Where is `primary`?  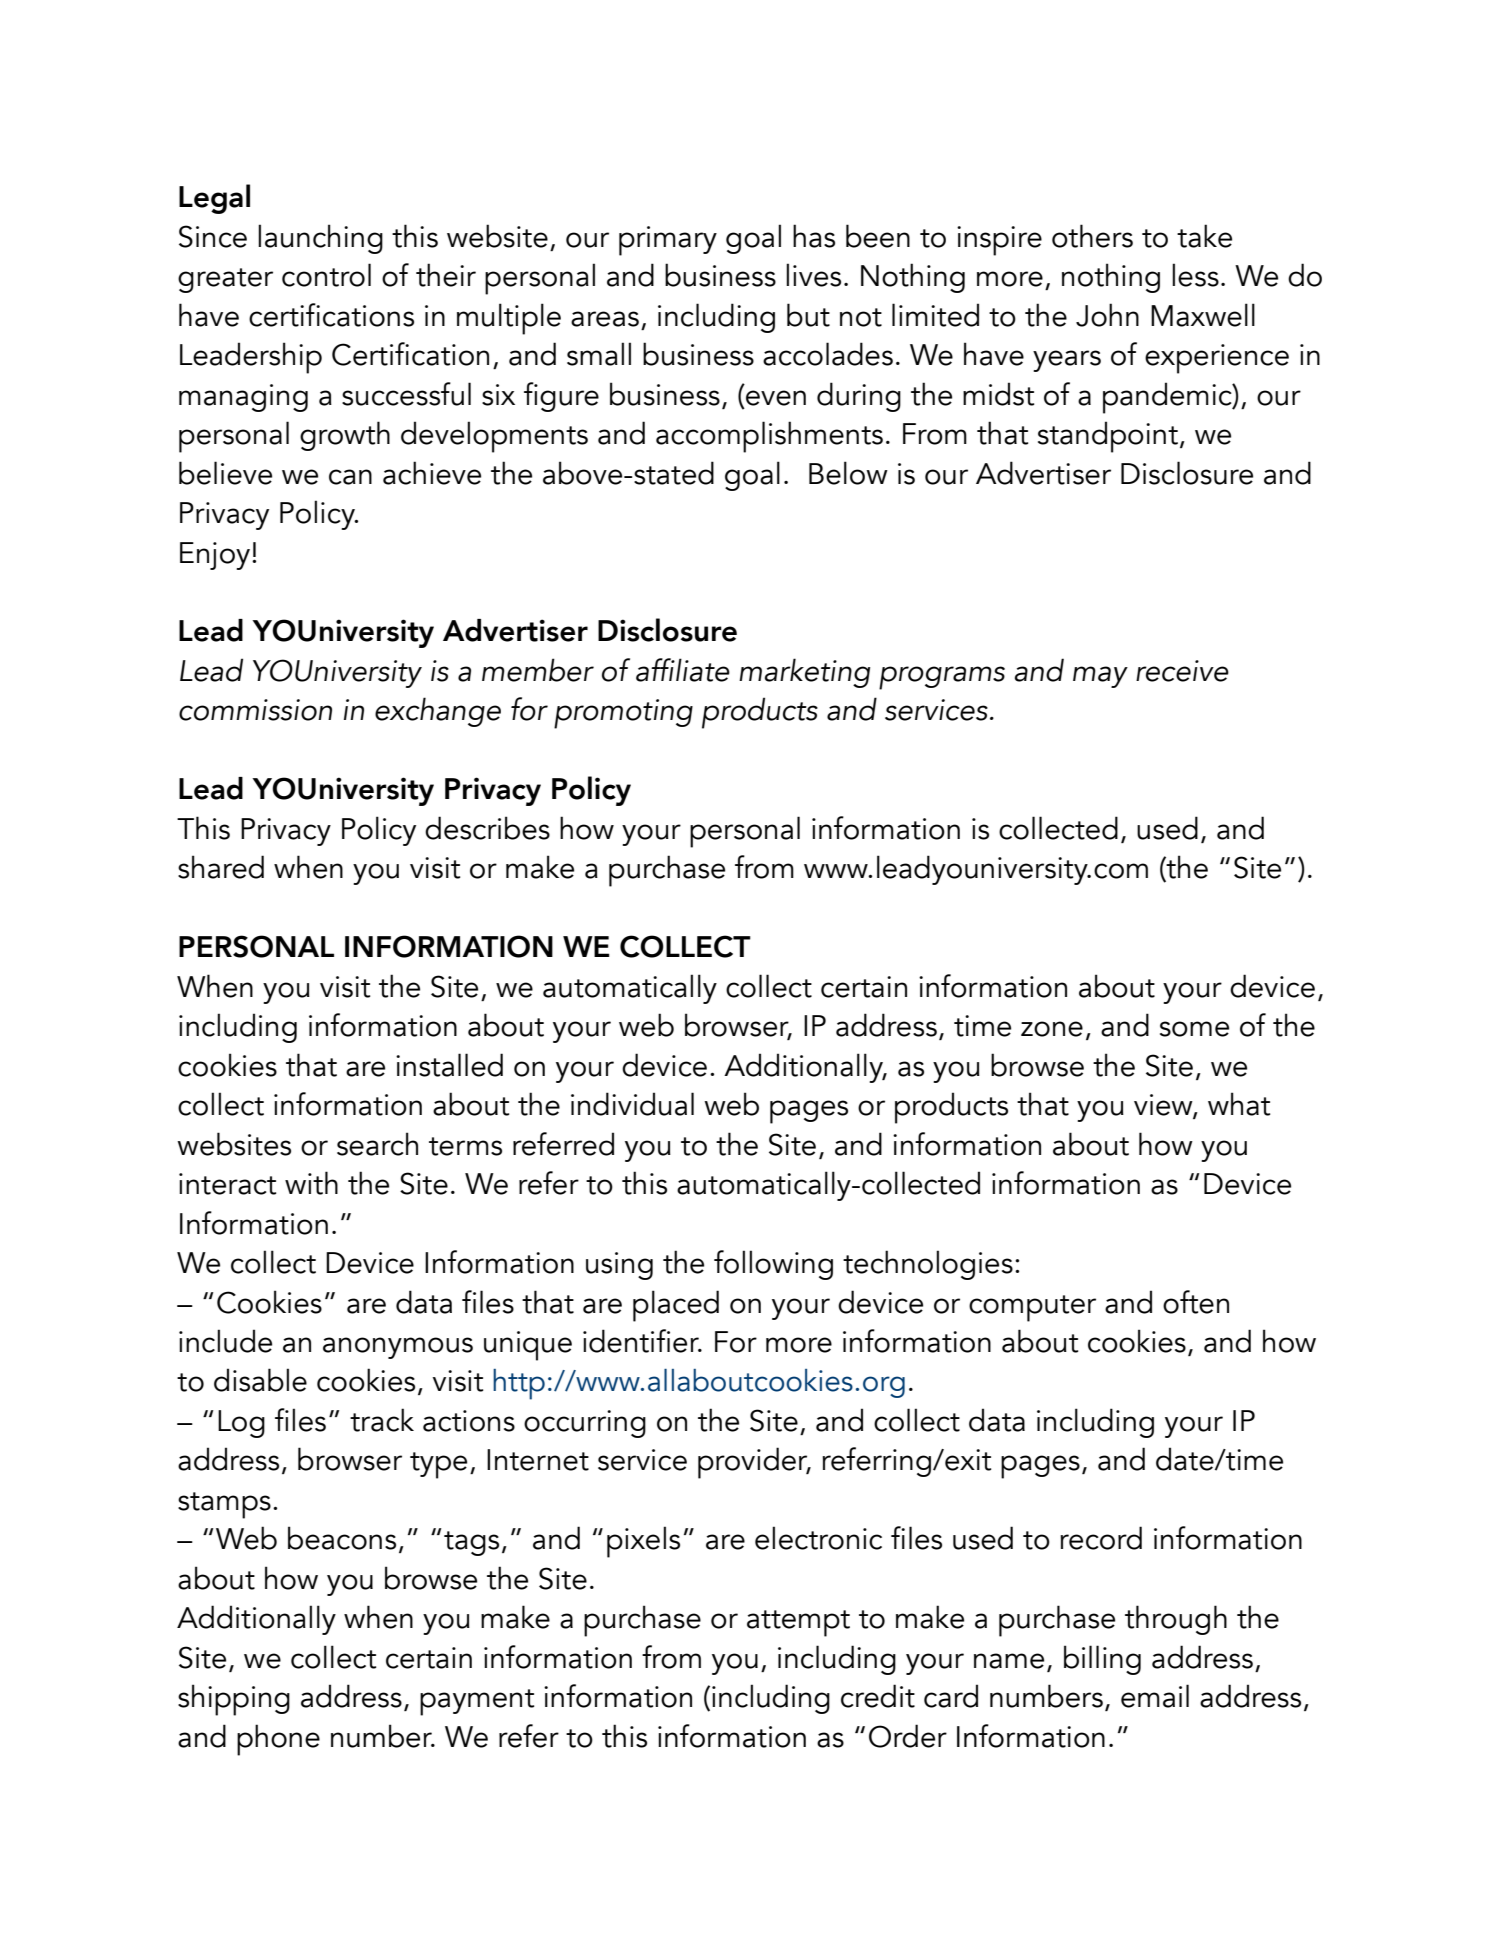
primary is located at coordinates (668, 241).
